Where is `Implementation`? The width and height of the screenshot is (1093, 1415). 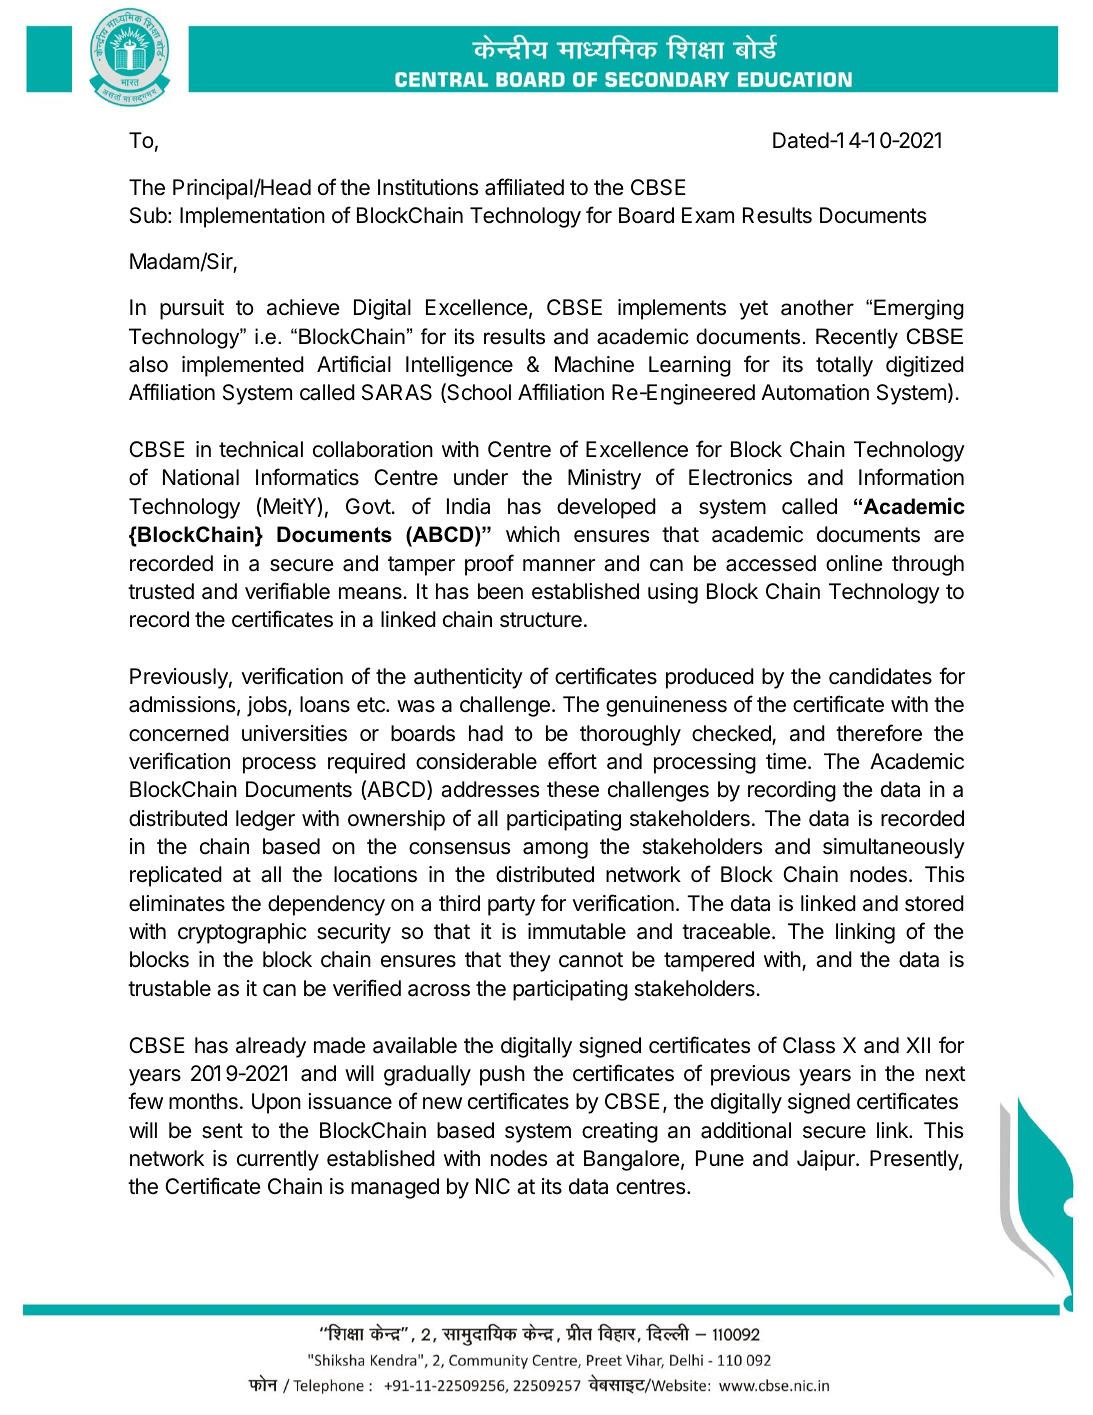
Implementation is located at coordinates (252, 217).
